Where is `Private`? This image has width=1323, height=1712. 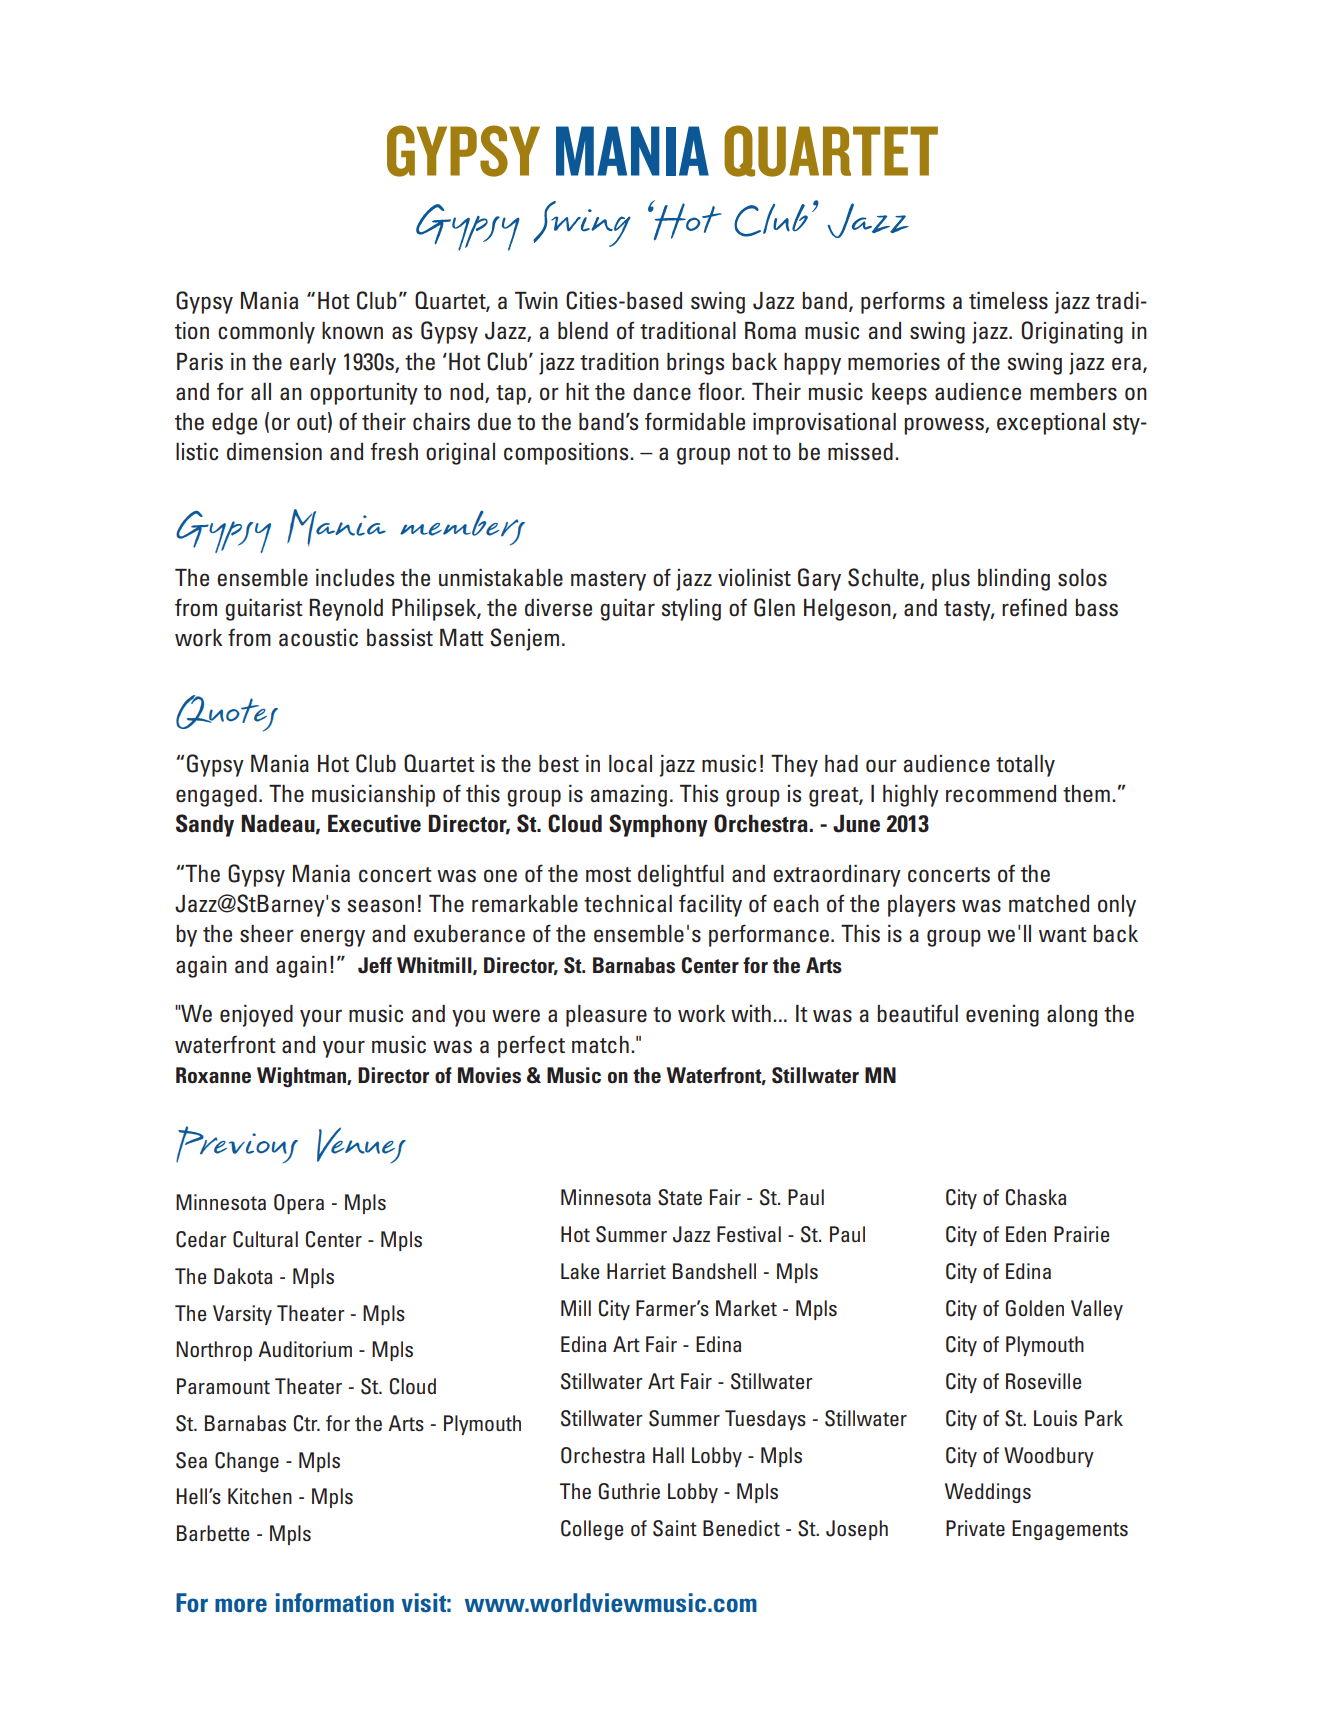
Private is located at coordinates (975, 1528).
